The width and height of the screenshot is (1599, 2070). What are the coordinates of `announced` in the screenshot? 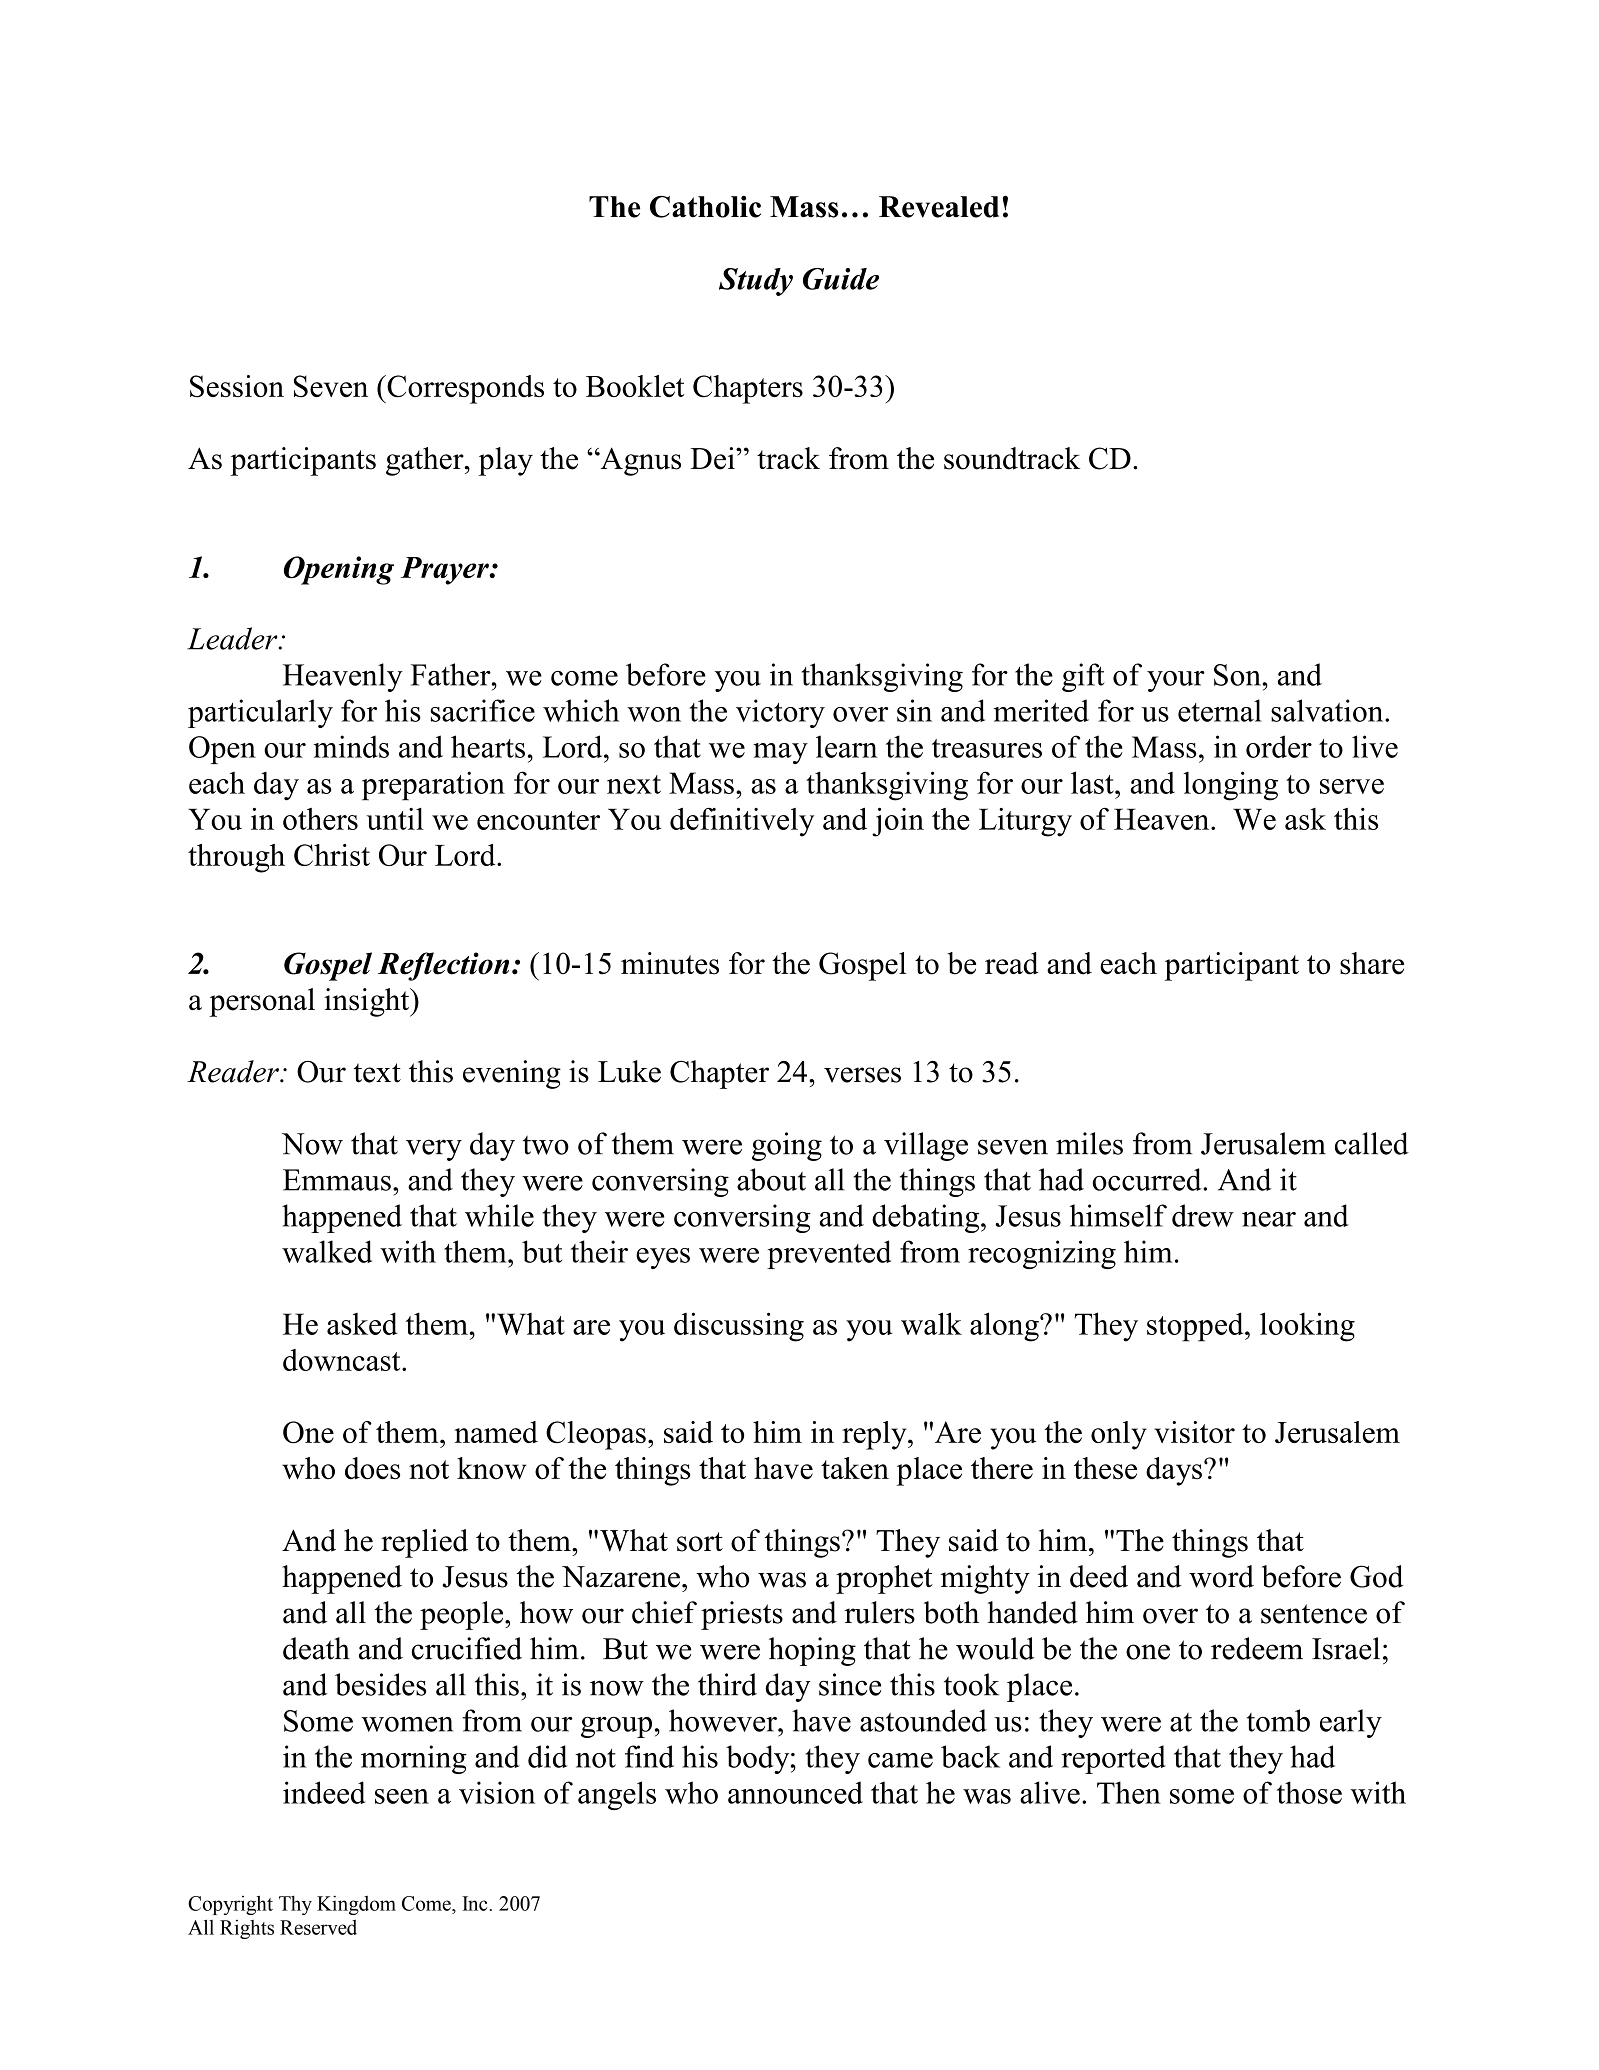 It's located at (795, 1792).
